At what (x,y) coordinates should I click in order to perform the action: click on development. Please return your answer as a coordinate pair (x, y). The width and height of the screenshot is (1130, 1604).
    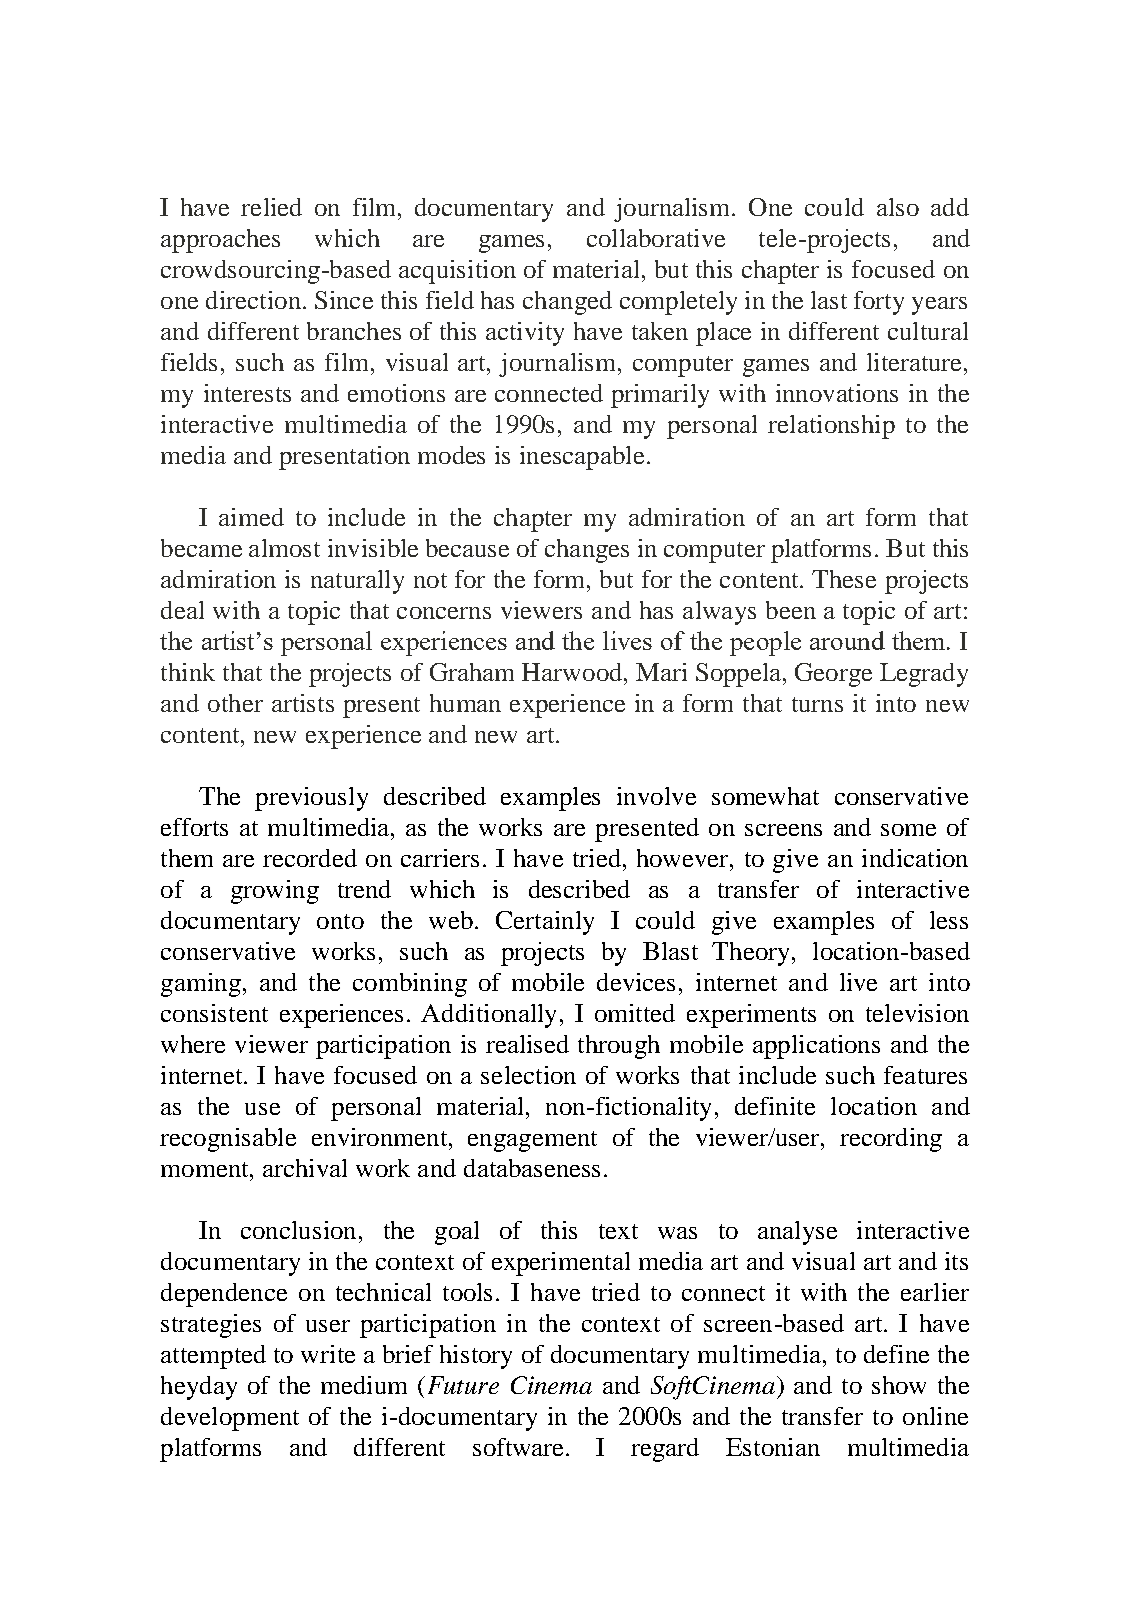
    Looking at the image, I should click on (230, 1419).
